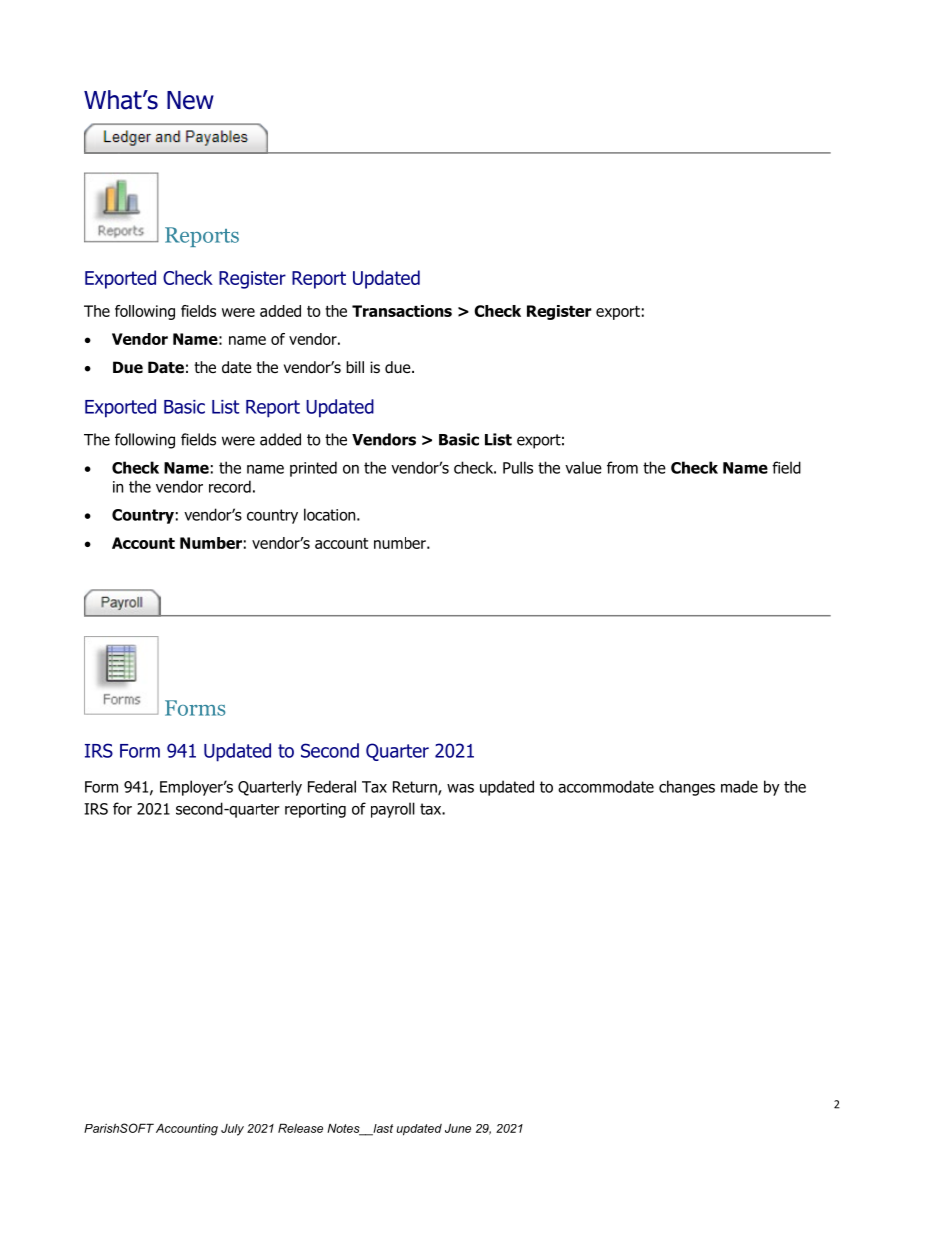  What do you see at coordinates (313, 469) in the screenshot?
I see `printed` at bounding box center [313, 469].
